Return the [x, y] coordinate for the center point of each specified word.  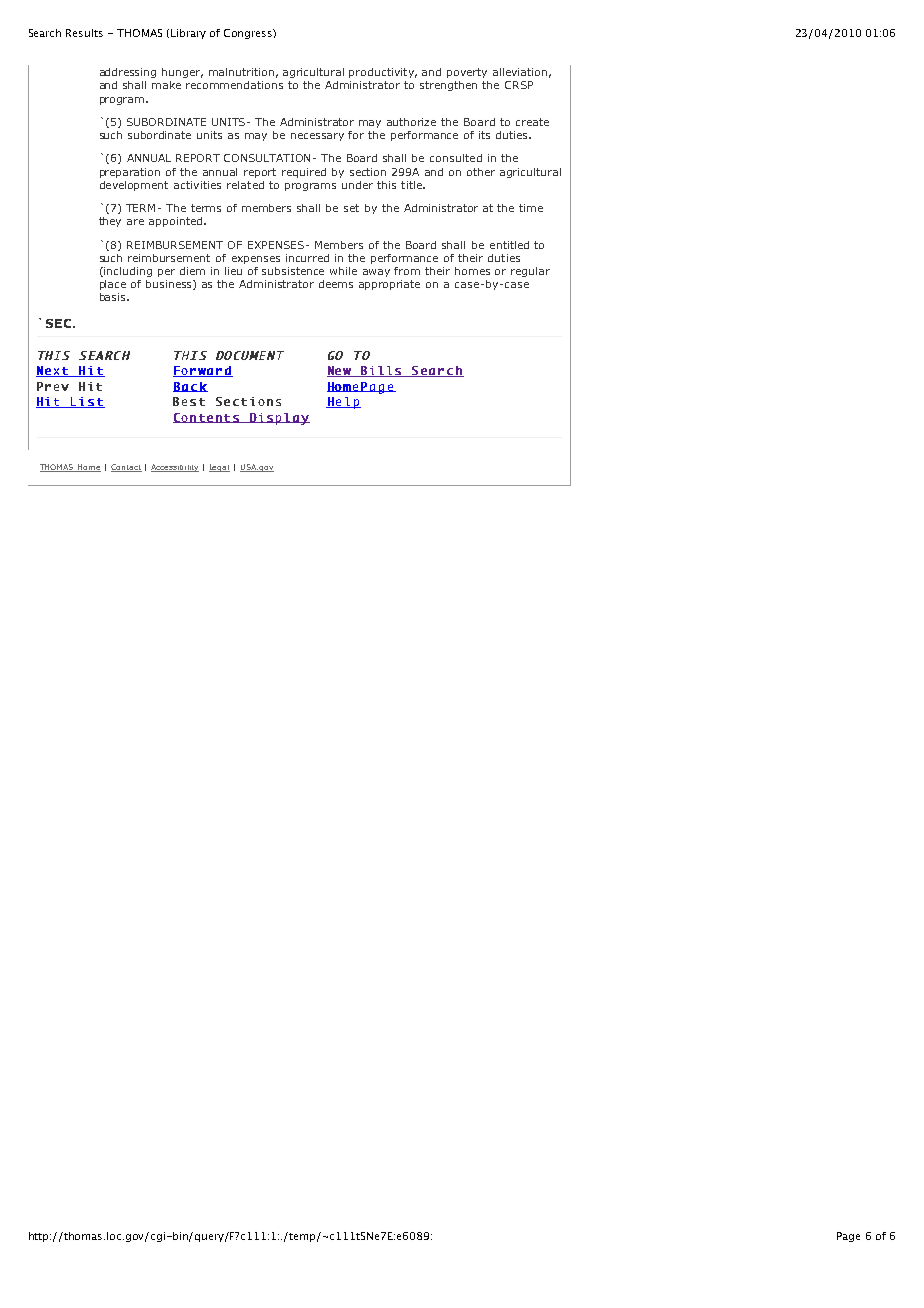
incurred [307, 258]
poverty [467, 73]
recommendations [234, 85]
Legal [219, 468]
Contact [126, 468]
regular [530, 272]
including [127, 272]
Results [84, 33]
